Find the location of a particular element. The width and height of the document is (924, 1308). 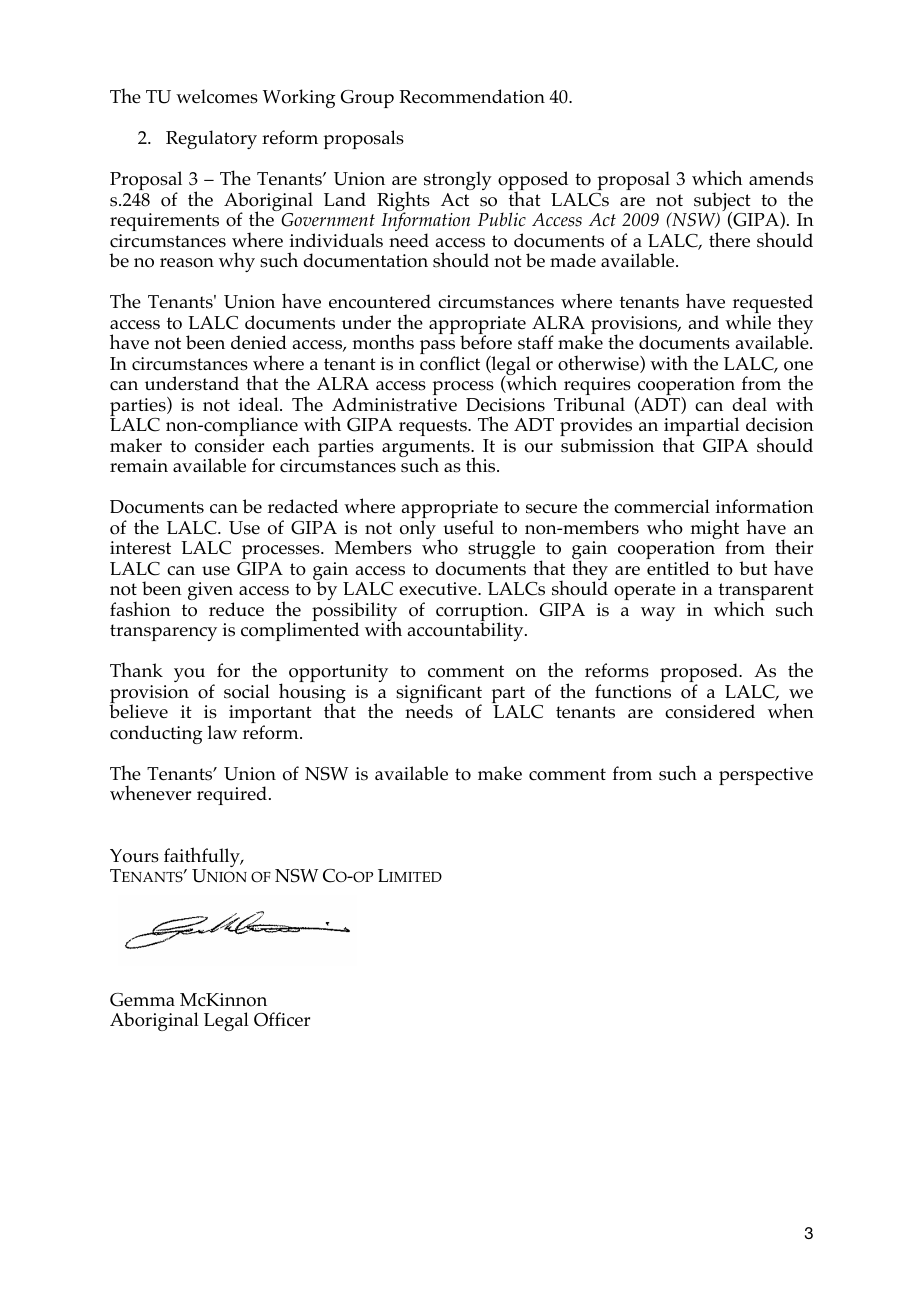

one is located at coordinates (798, 366).
